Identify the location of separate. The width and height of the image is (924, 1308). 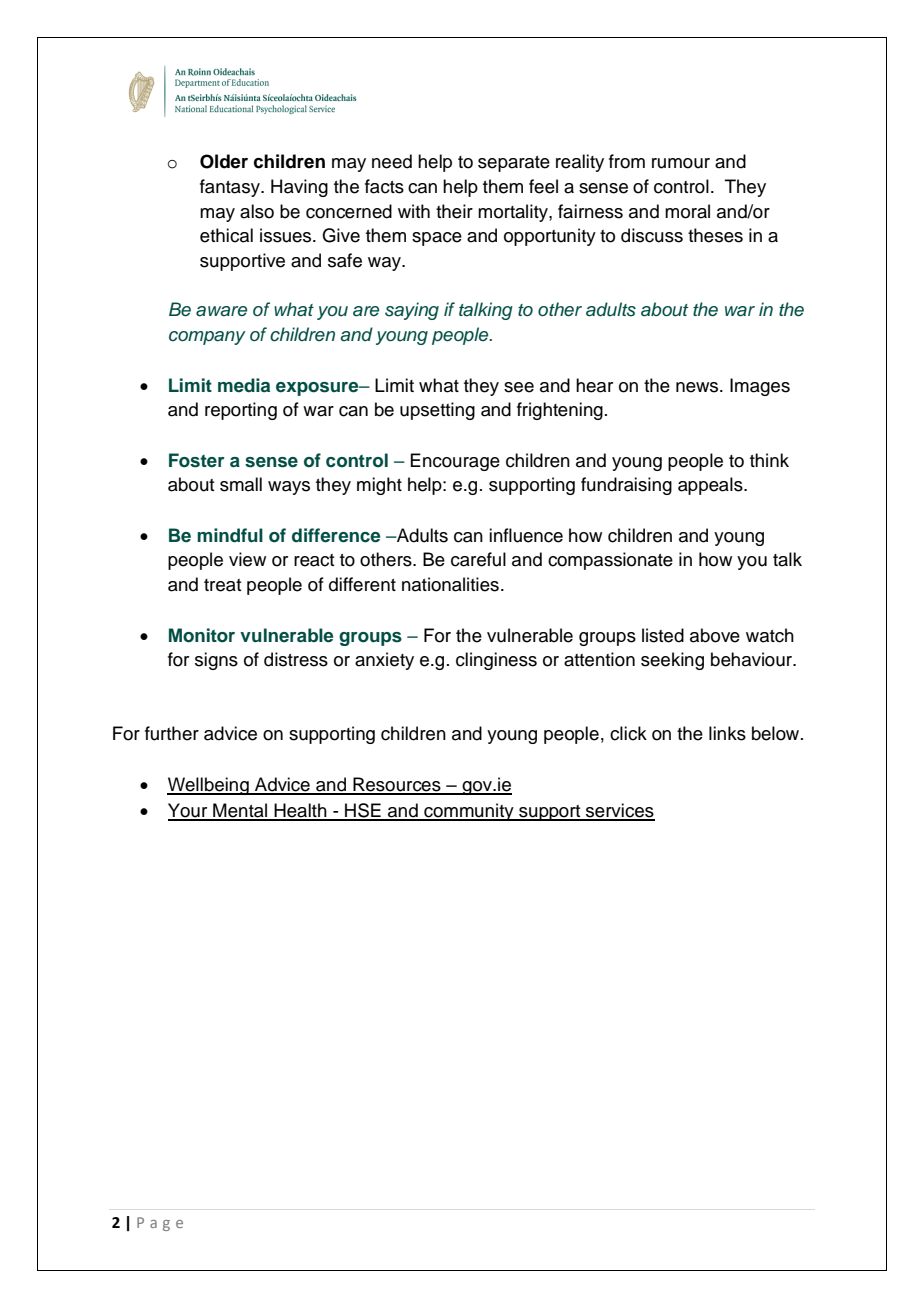
(514, 164).
